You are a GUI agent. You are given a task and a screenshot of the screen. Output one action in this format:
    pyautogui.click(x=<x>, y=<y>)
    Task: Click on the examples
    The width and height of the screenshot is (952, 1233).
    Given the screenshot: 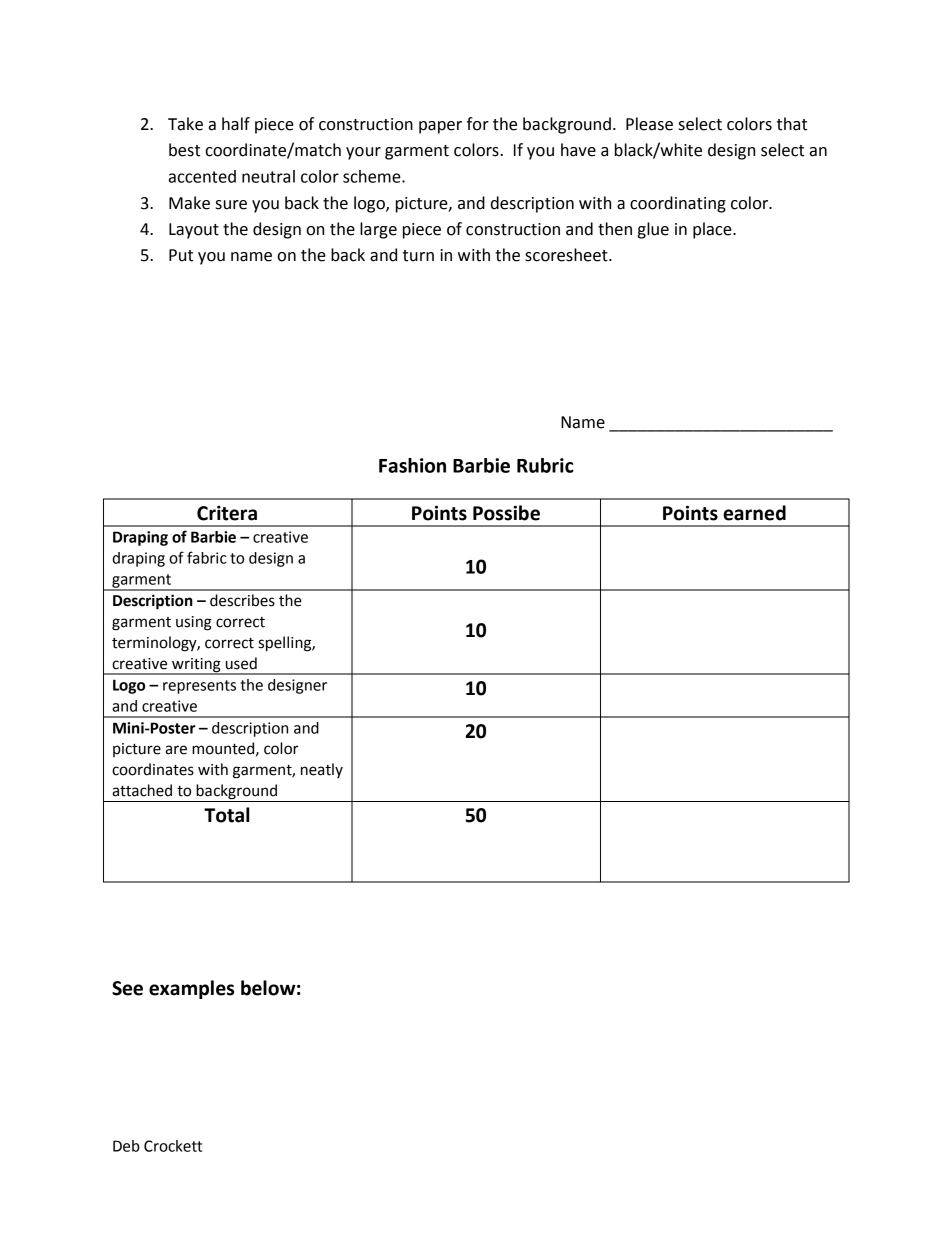 What is the action you would take?
    pyautogui.click(x=191, y=989)
